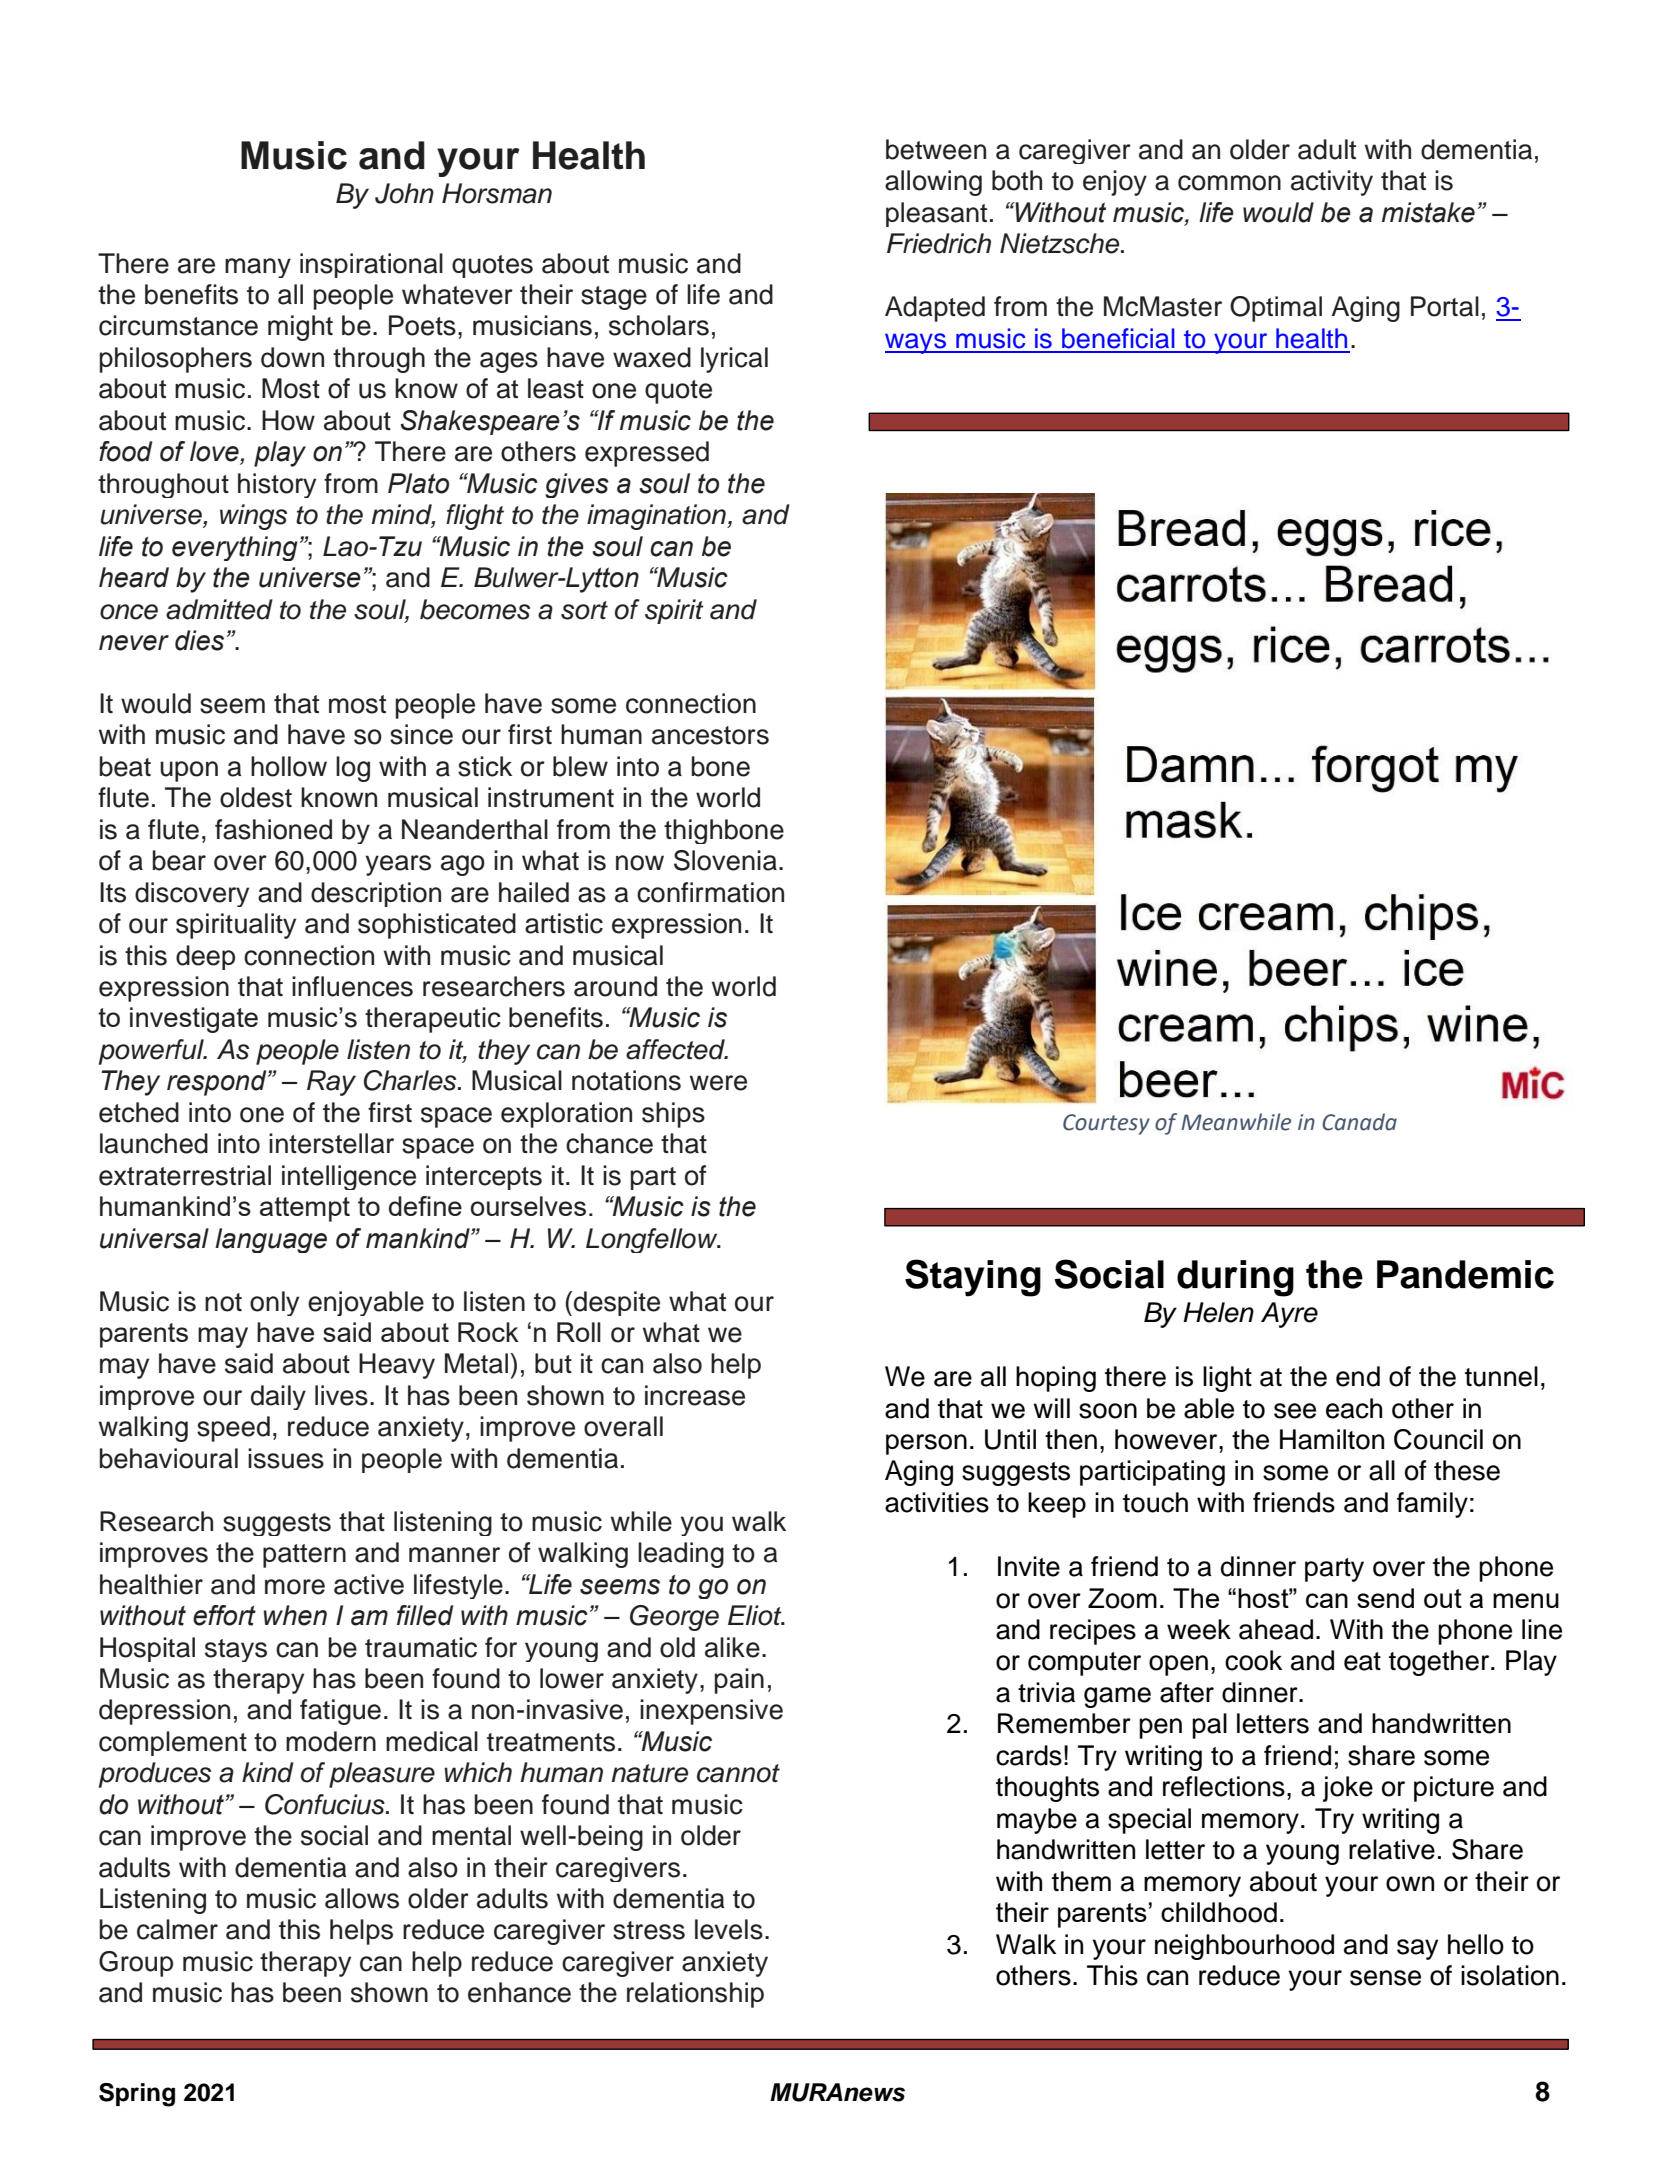 This screenshot has height=2166, width=1673. What do you see at coordinates (695, 1995) in the screenshot?
I see `relationship` at bounding box center [695, 1995].
